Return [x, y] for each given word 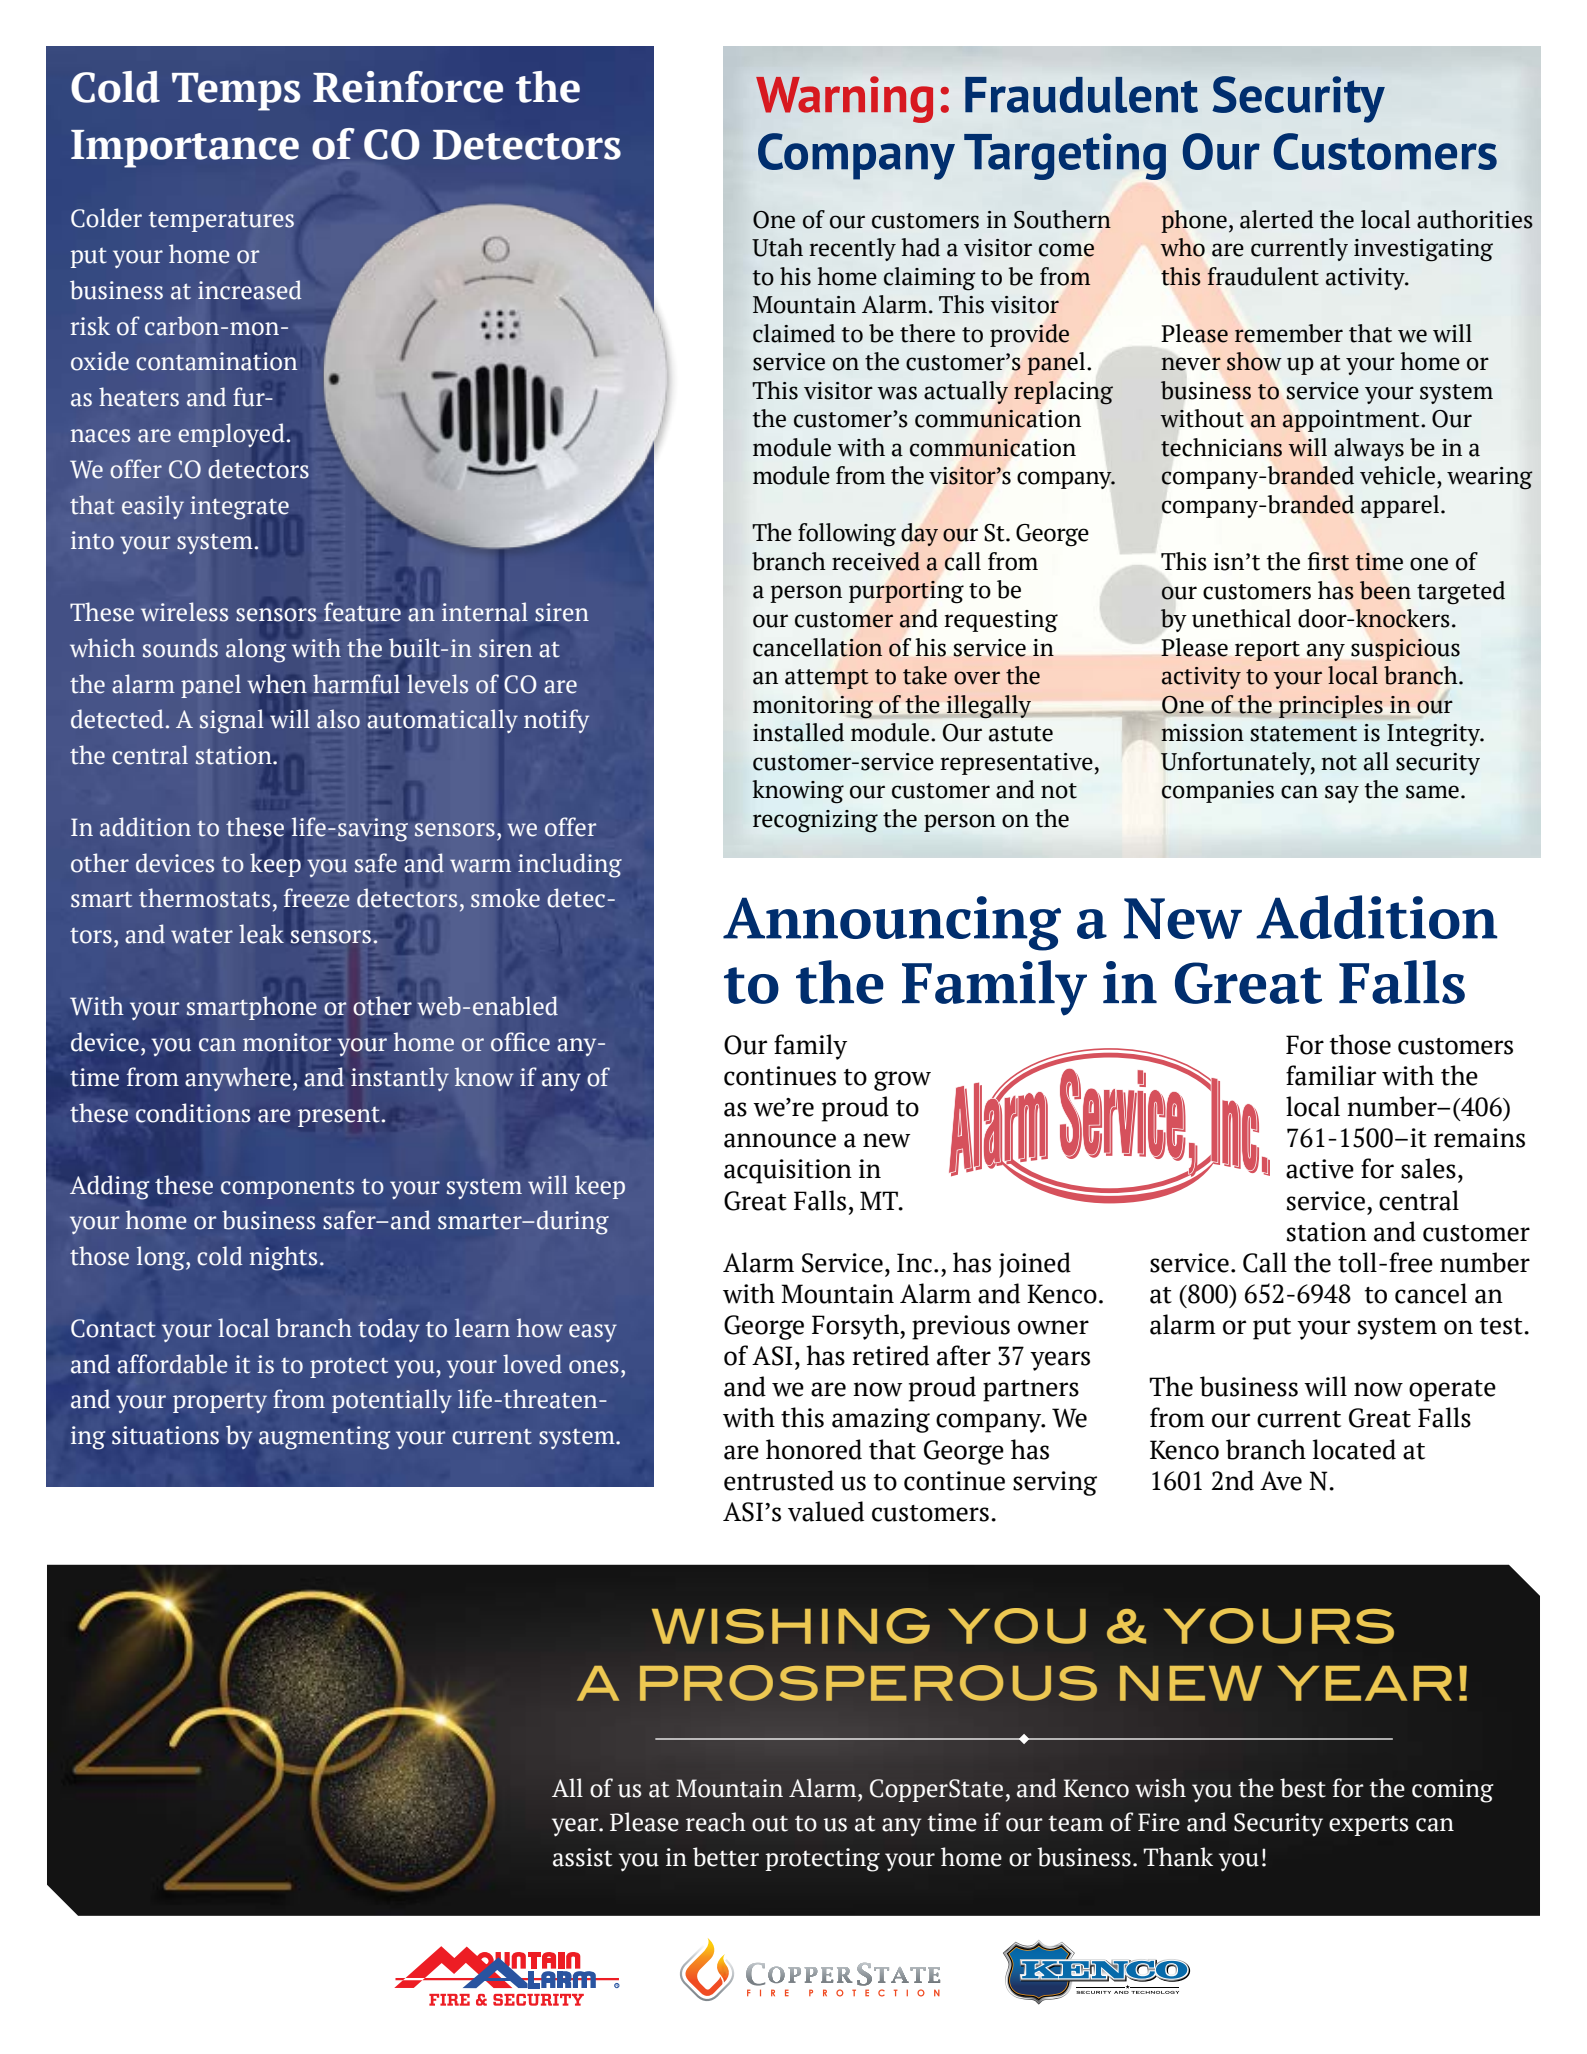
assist [582, 1857]
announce [780, 1140]
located [1354, 1449]
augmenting [324, 1438]
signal [232, 722]
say [1342, 794]
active [1320, 1169]
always [1369, 449]
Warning [844, 99]
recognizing [815, 821]
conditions [193, 1113]
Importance [185, 149]
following [847, 535]
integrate [239, 508]
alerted [1277, 219]
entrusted [779, 1480]
